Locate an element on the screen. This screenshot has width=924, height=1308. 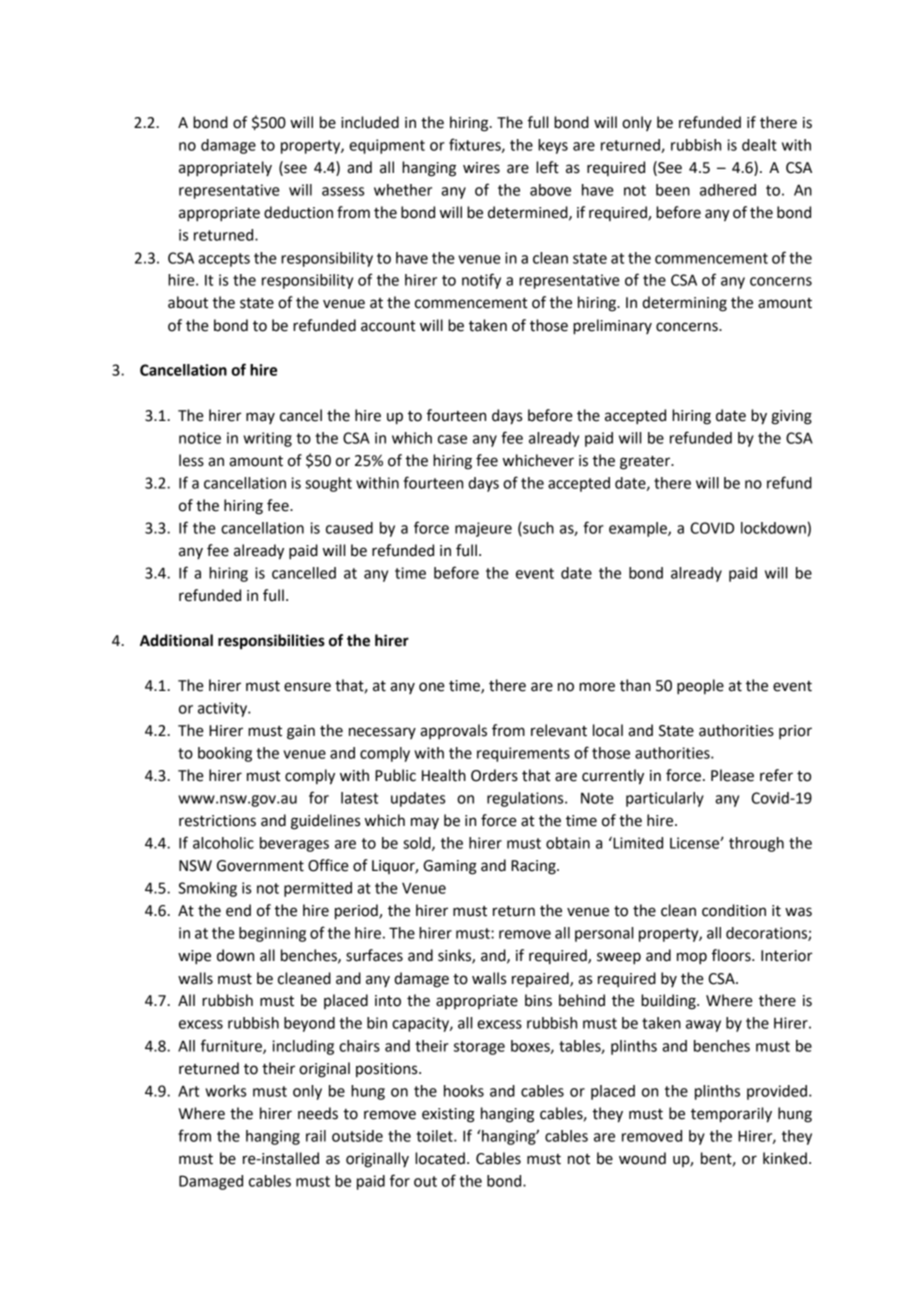
dealt is located at coordinates (759, 145).
